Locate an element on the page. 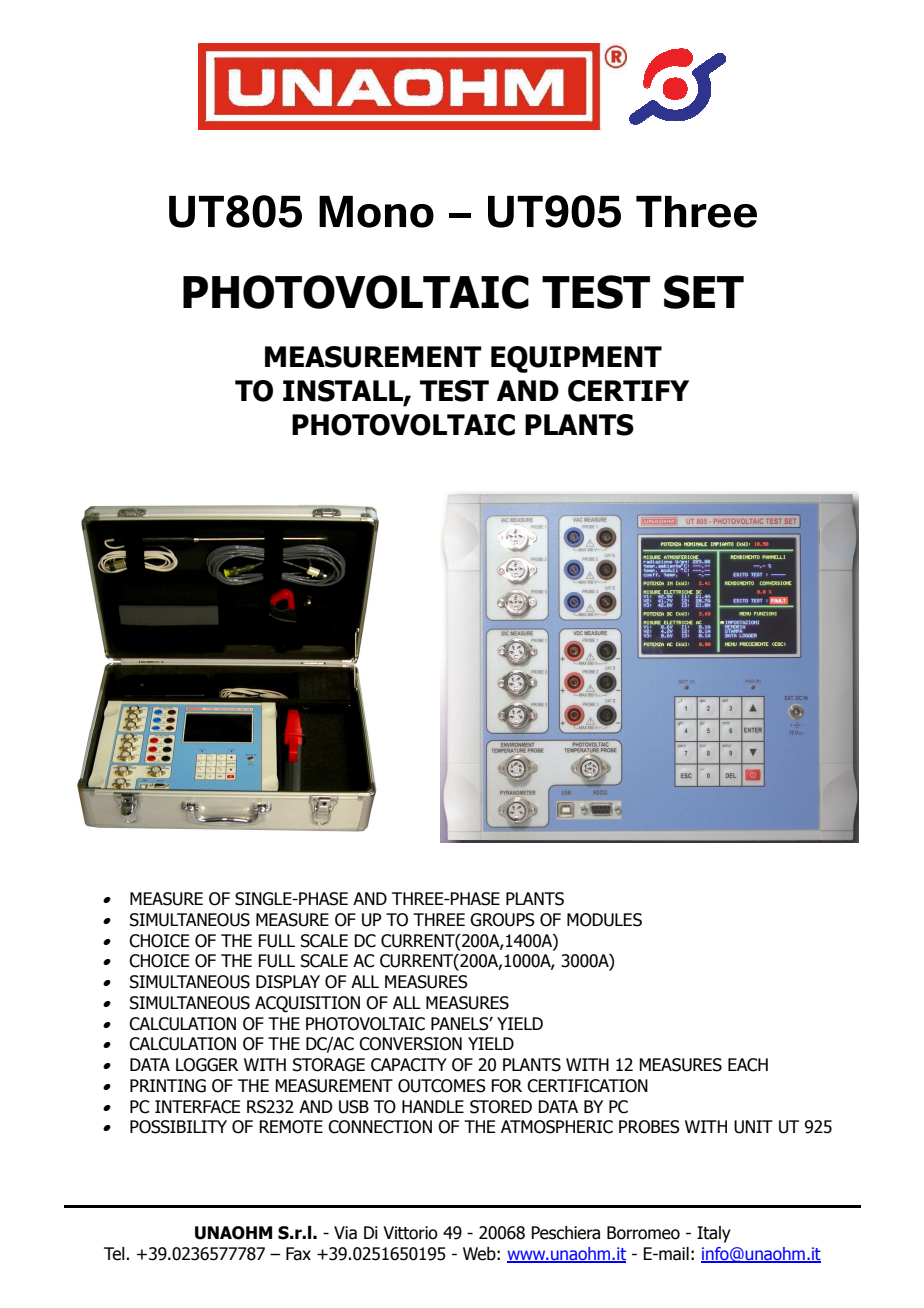 This page has width=924, height=1308. Mono is located at coordinates (376, 212).
